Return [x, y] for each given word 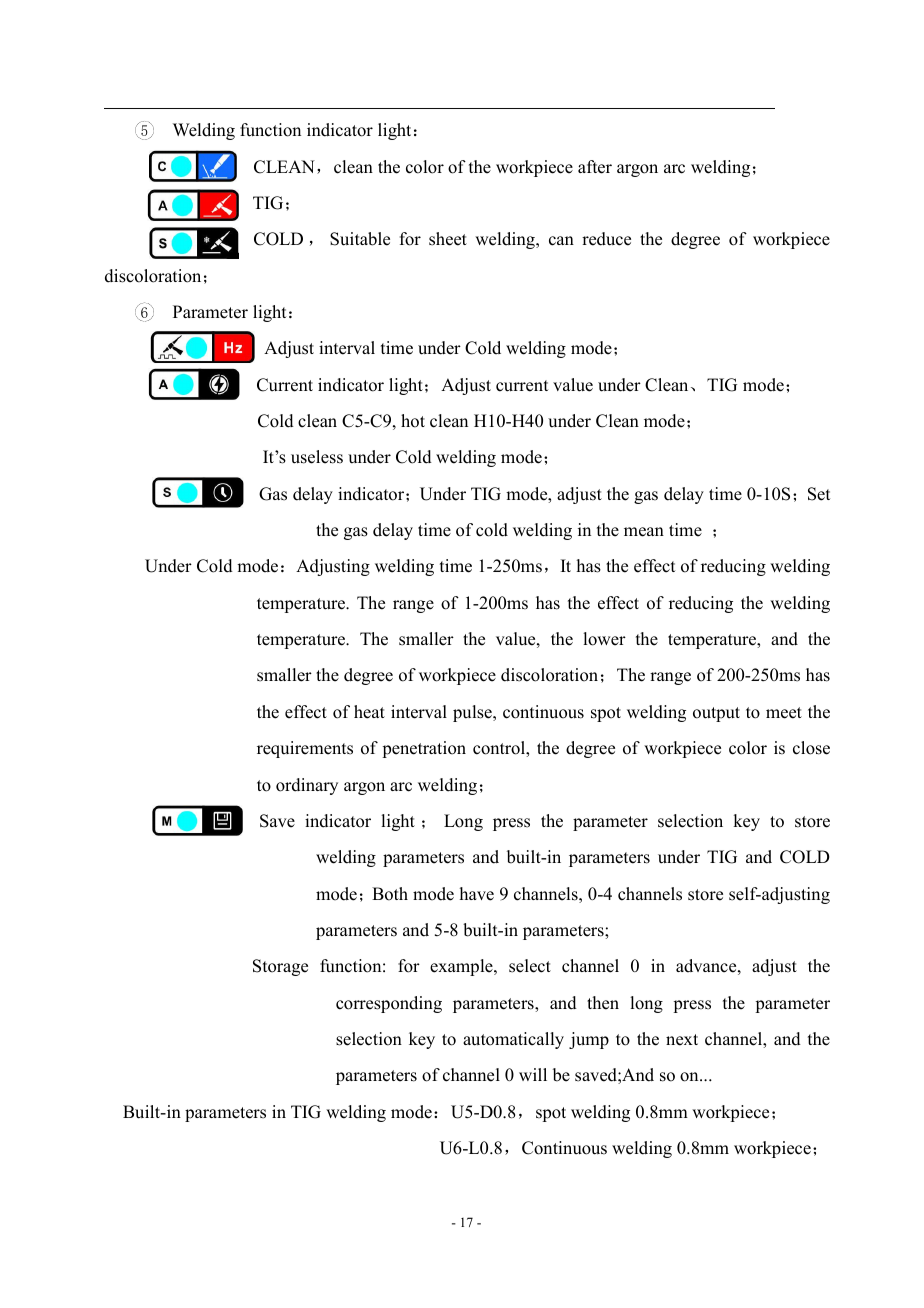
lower [604, 639]
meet [784, 713]
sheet [448, 239]
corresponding [389, 1004]
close [811, 748]
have [477, 894]
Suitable [360, 239]
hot [413, 421]
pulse [473, 713]
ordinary [307, 786]
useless [317, 457]
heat [369, 712]
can [561, 241]
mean [644, 532]
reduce [606, 239]
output [716, 714]
